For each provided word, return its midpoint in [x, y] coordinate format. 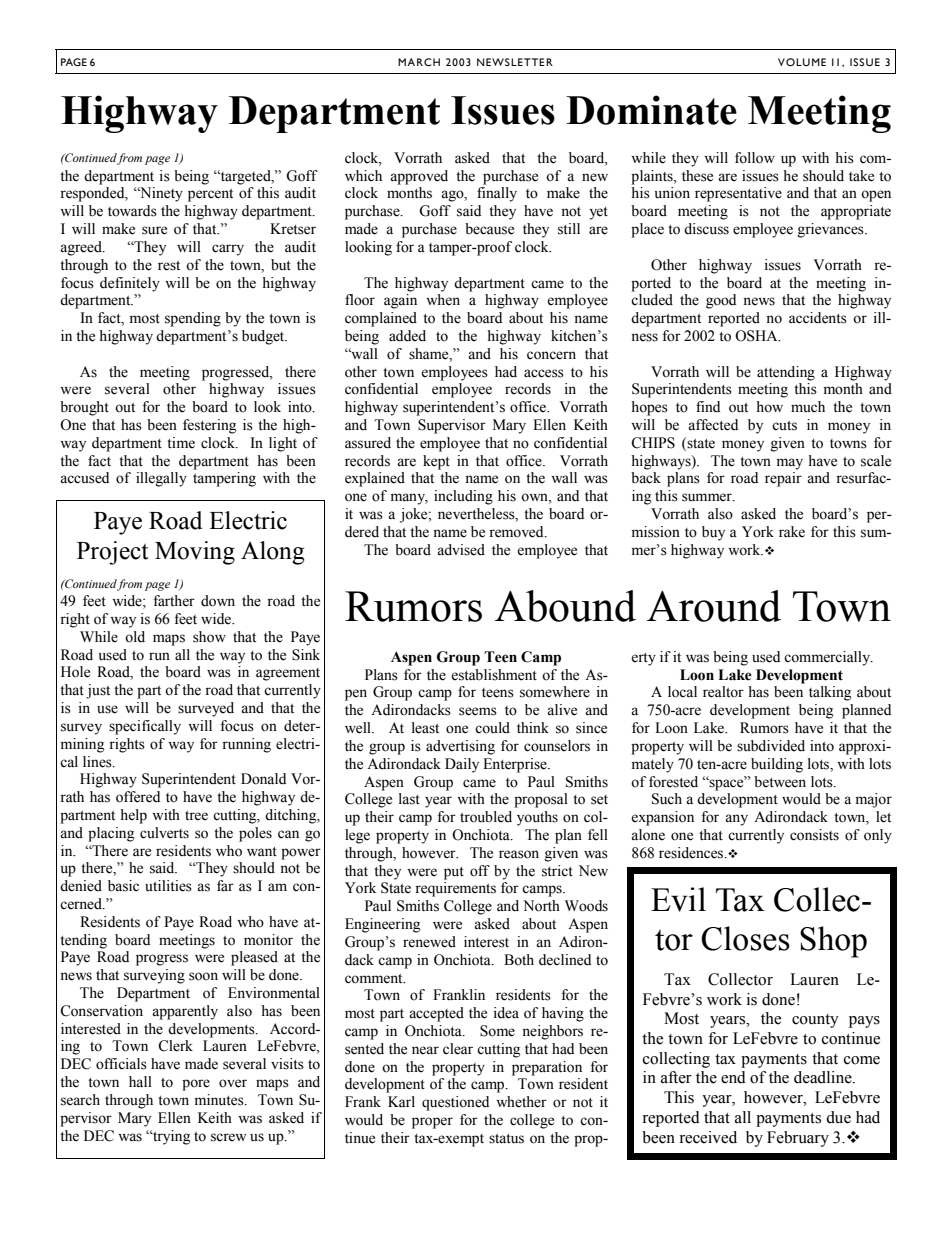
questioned [455, 1103]
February [798, 1139]
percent [210, 195]
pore [196, 1085]
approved [419, 177]
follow [755, 158]
